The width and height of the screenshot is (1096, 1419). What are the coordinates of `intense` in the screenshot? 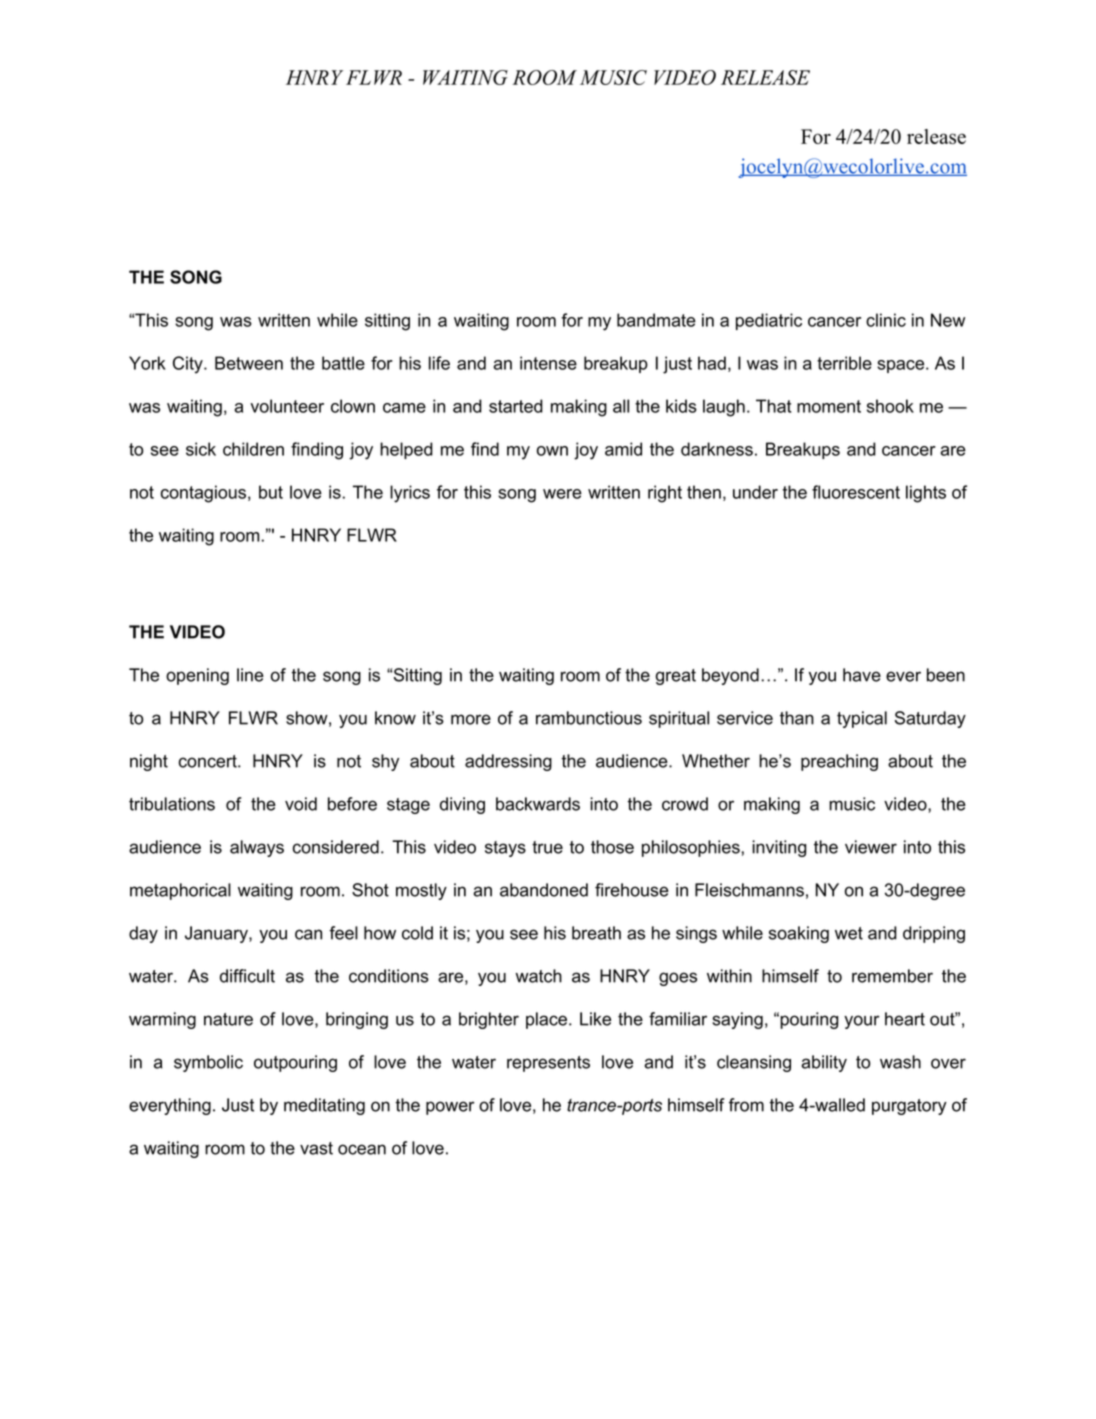 It's located at (548, 363).
